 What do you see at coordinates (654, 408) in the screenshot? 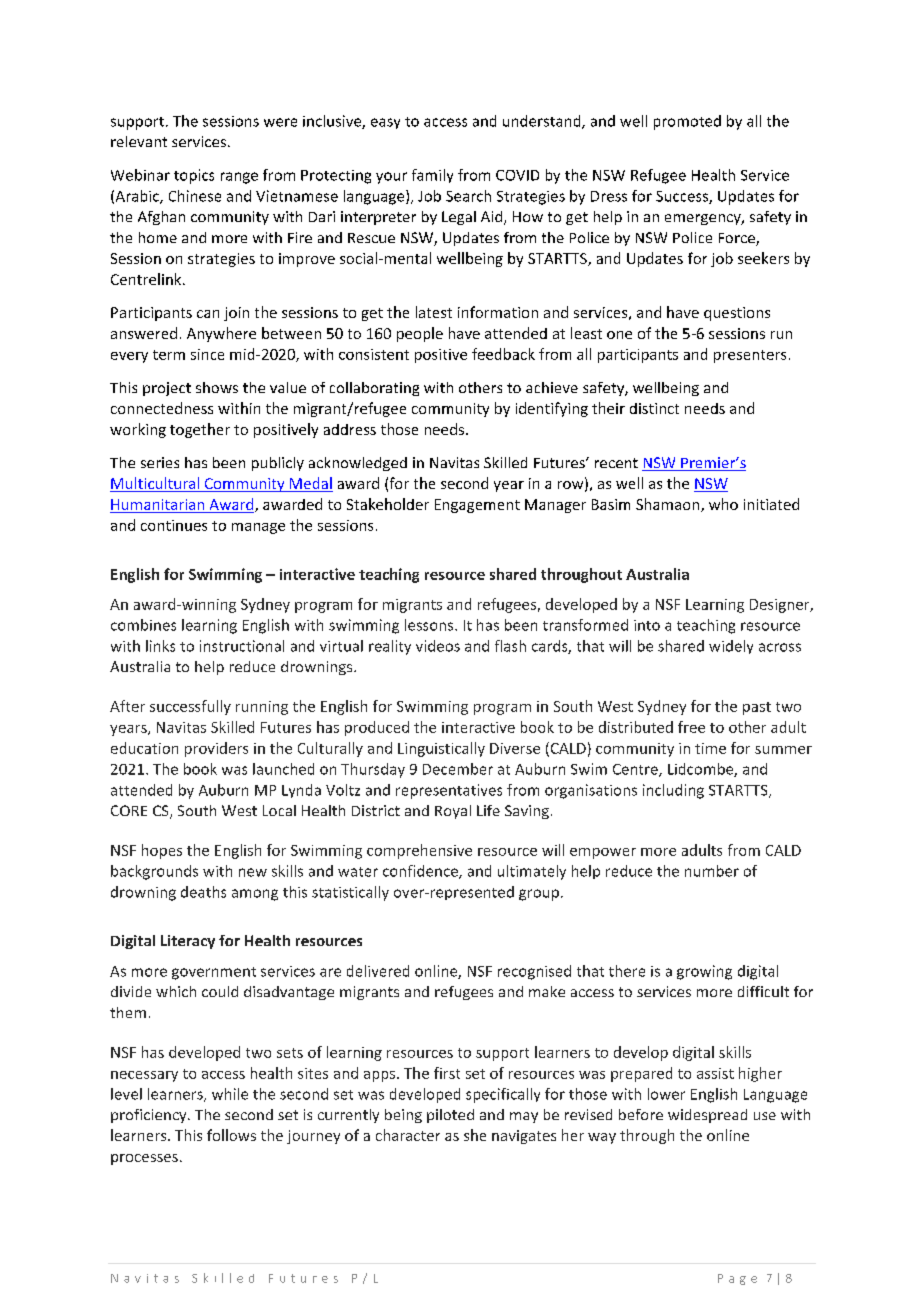
I see `distinct` at bounding box center [654, 408].
